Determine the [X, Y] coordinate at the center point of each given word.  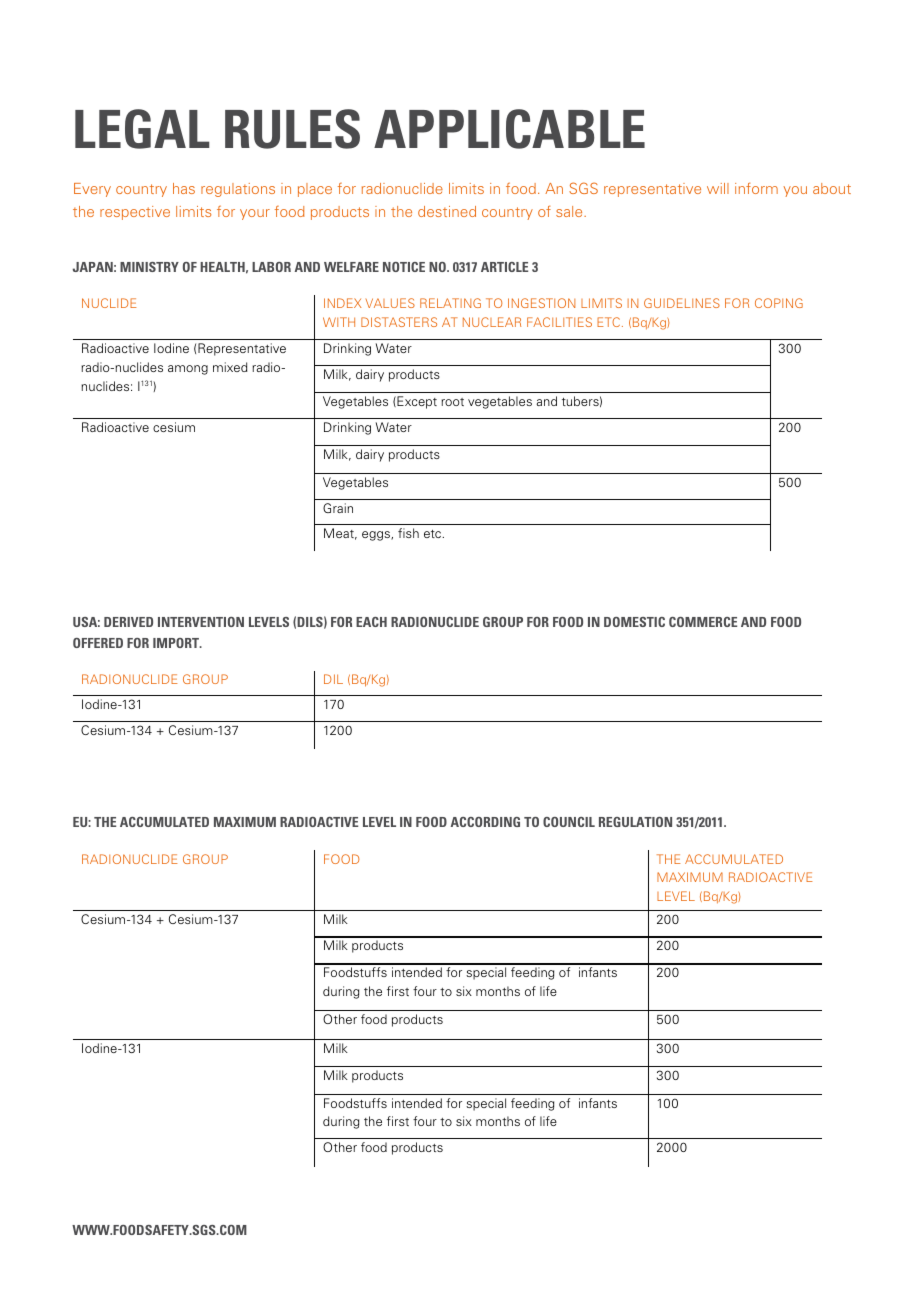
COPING [779, 303]
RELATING [450, 303]
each [371, 622]
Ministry [149, 267]
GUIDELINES [682, 303]
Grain [338, 508]
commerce [703, 622]
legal [142, 129]
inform [756, 188]
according [485, 822]
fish [408, 533]
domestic [634, 622]
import [177, 643]
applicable [509, 129]
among [188, 370]
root [452, 402]
